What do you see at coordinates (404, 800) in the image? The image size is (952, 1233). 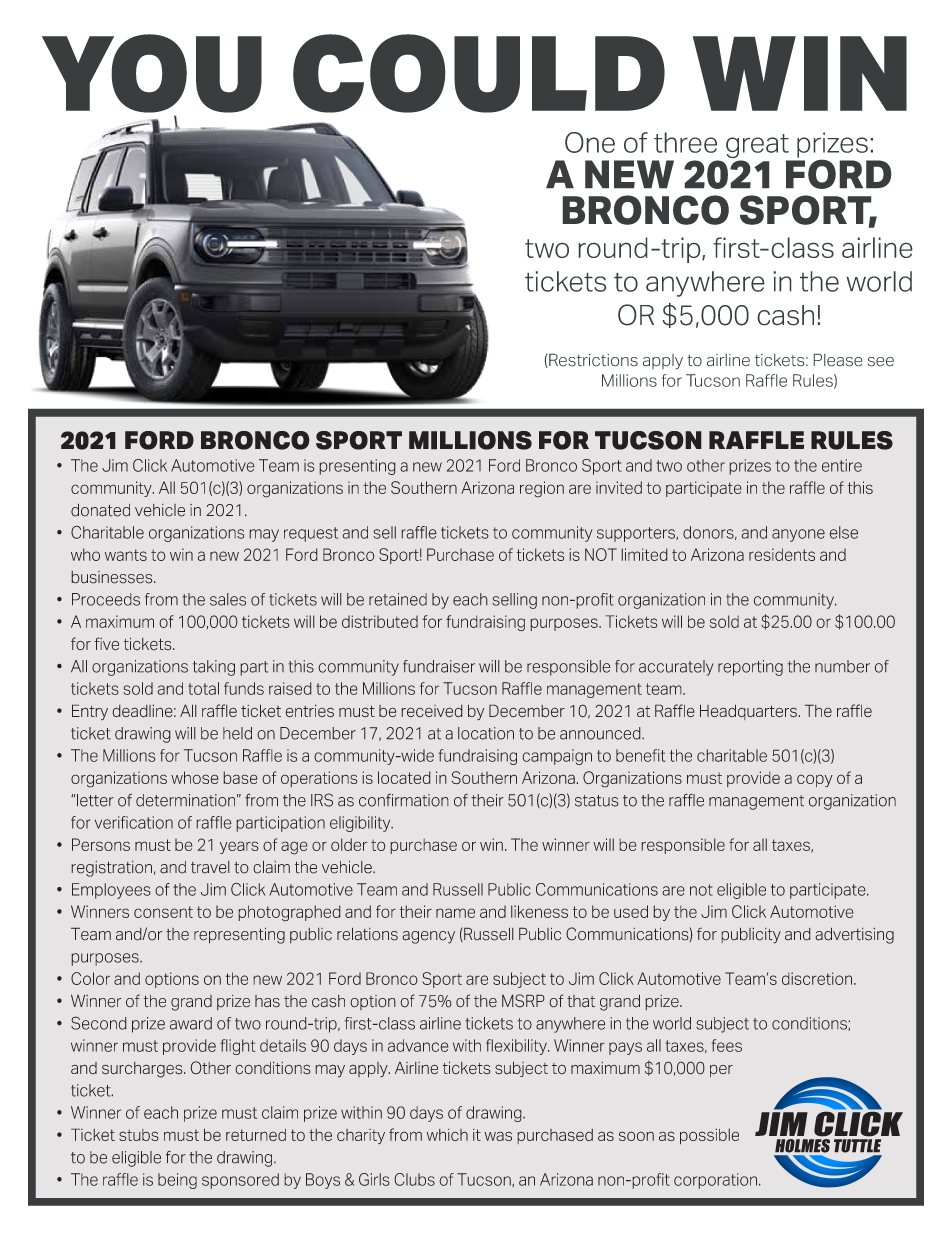 I see `confirmation` at bounding box center [404, 800].
